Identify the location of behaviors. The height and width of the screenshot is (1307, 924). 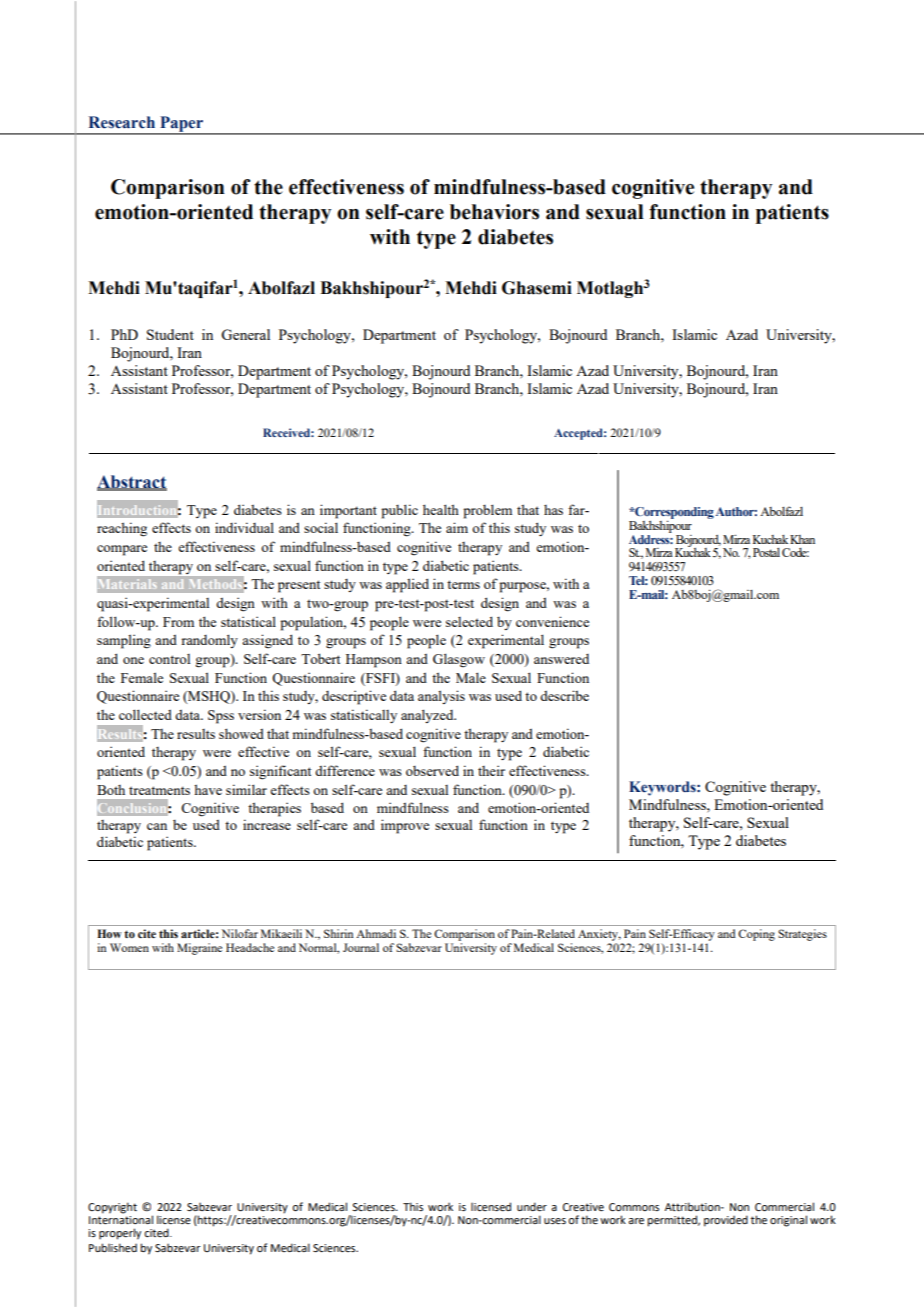
(494, 212).
